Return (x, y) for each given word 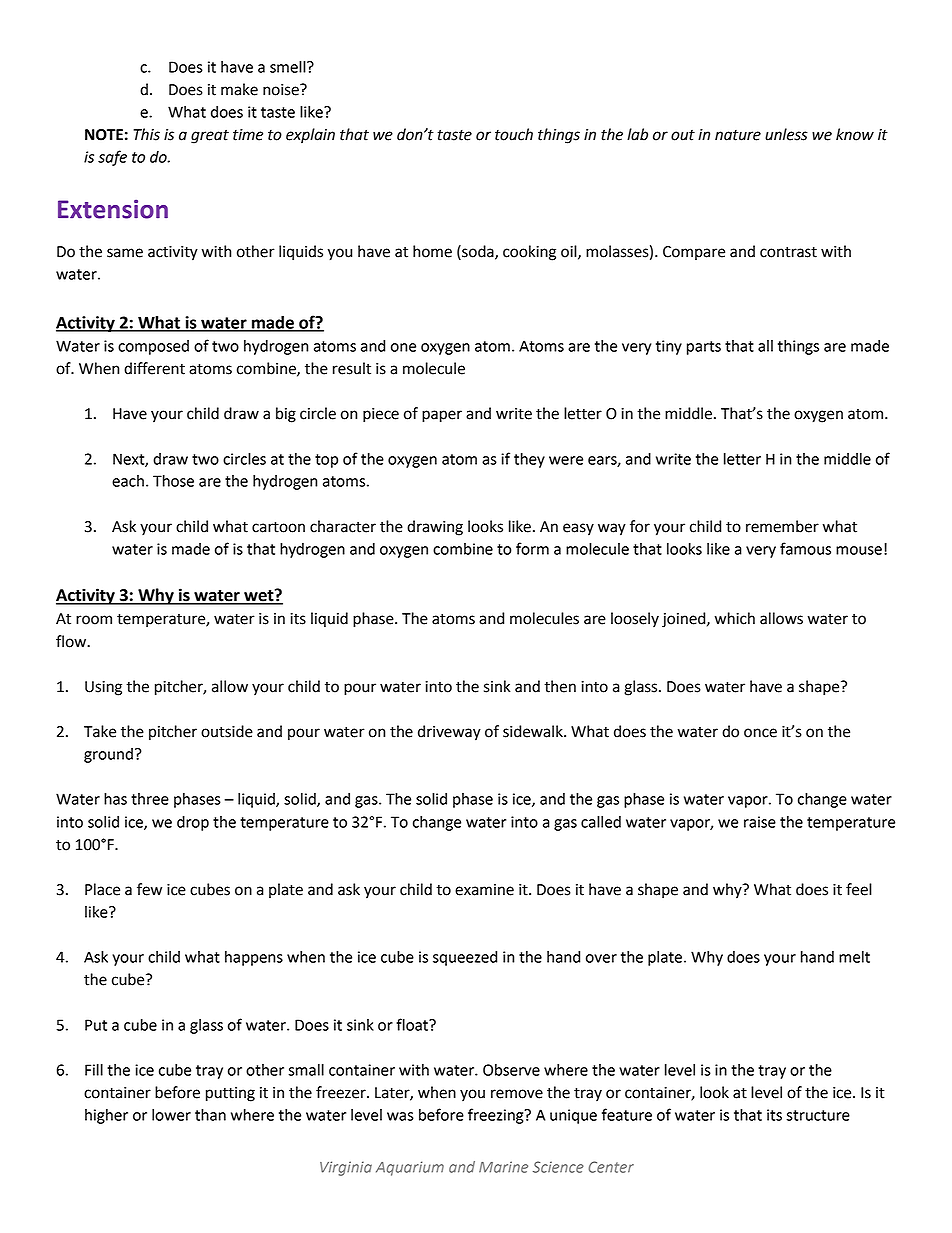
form (532, 548)
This (146, 134)
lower (171, 1115)
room (94, 620)
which (735, 618)
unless (786, 134)
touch (514, 134)
